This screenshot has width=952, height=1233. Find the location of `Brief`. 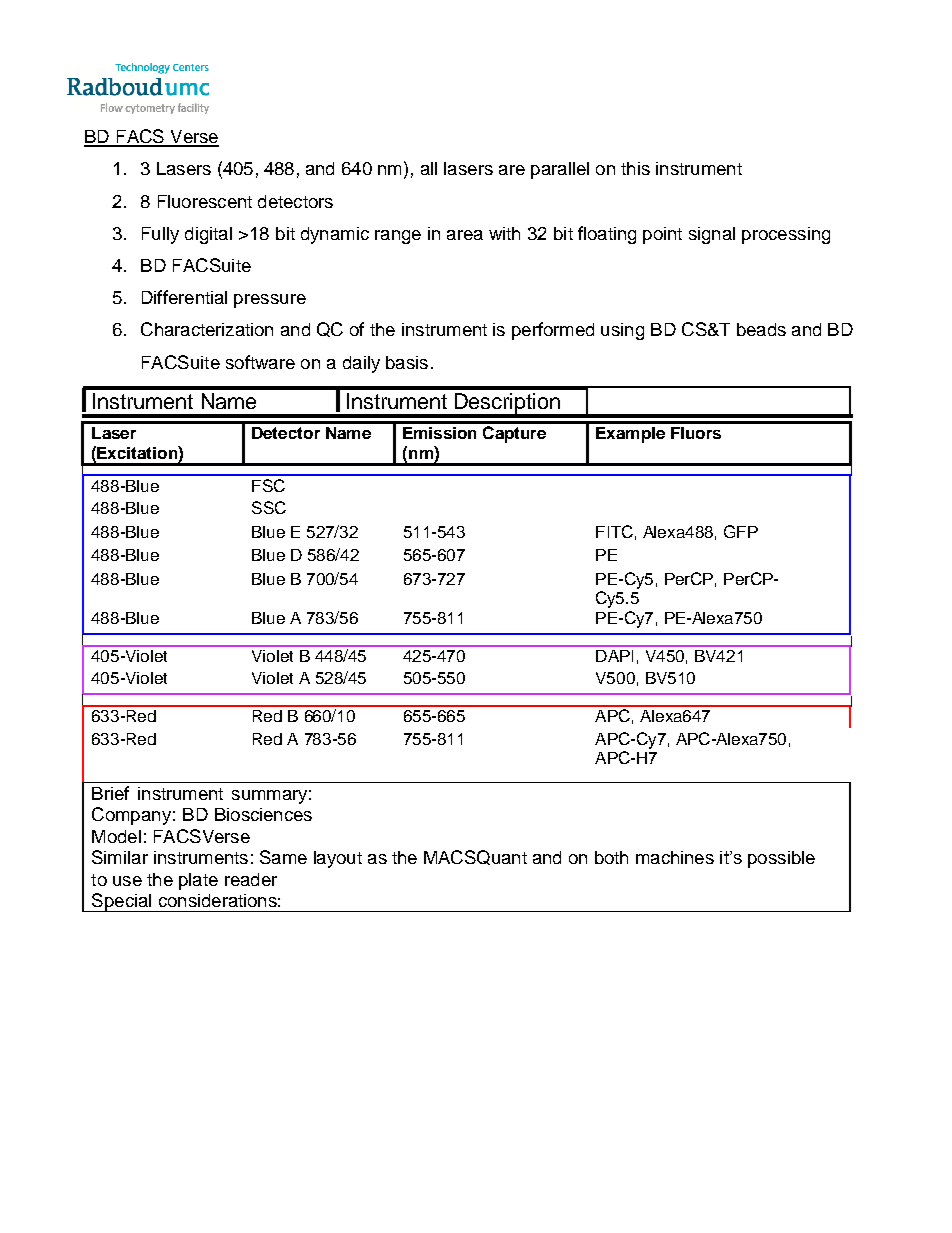

Brief is located at coordinates (110, 793).
